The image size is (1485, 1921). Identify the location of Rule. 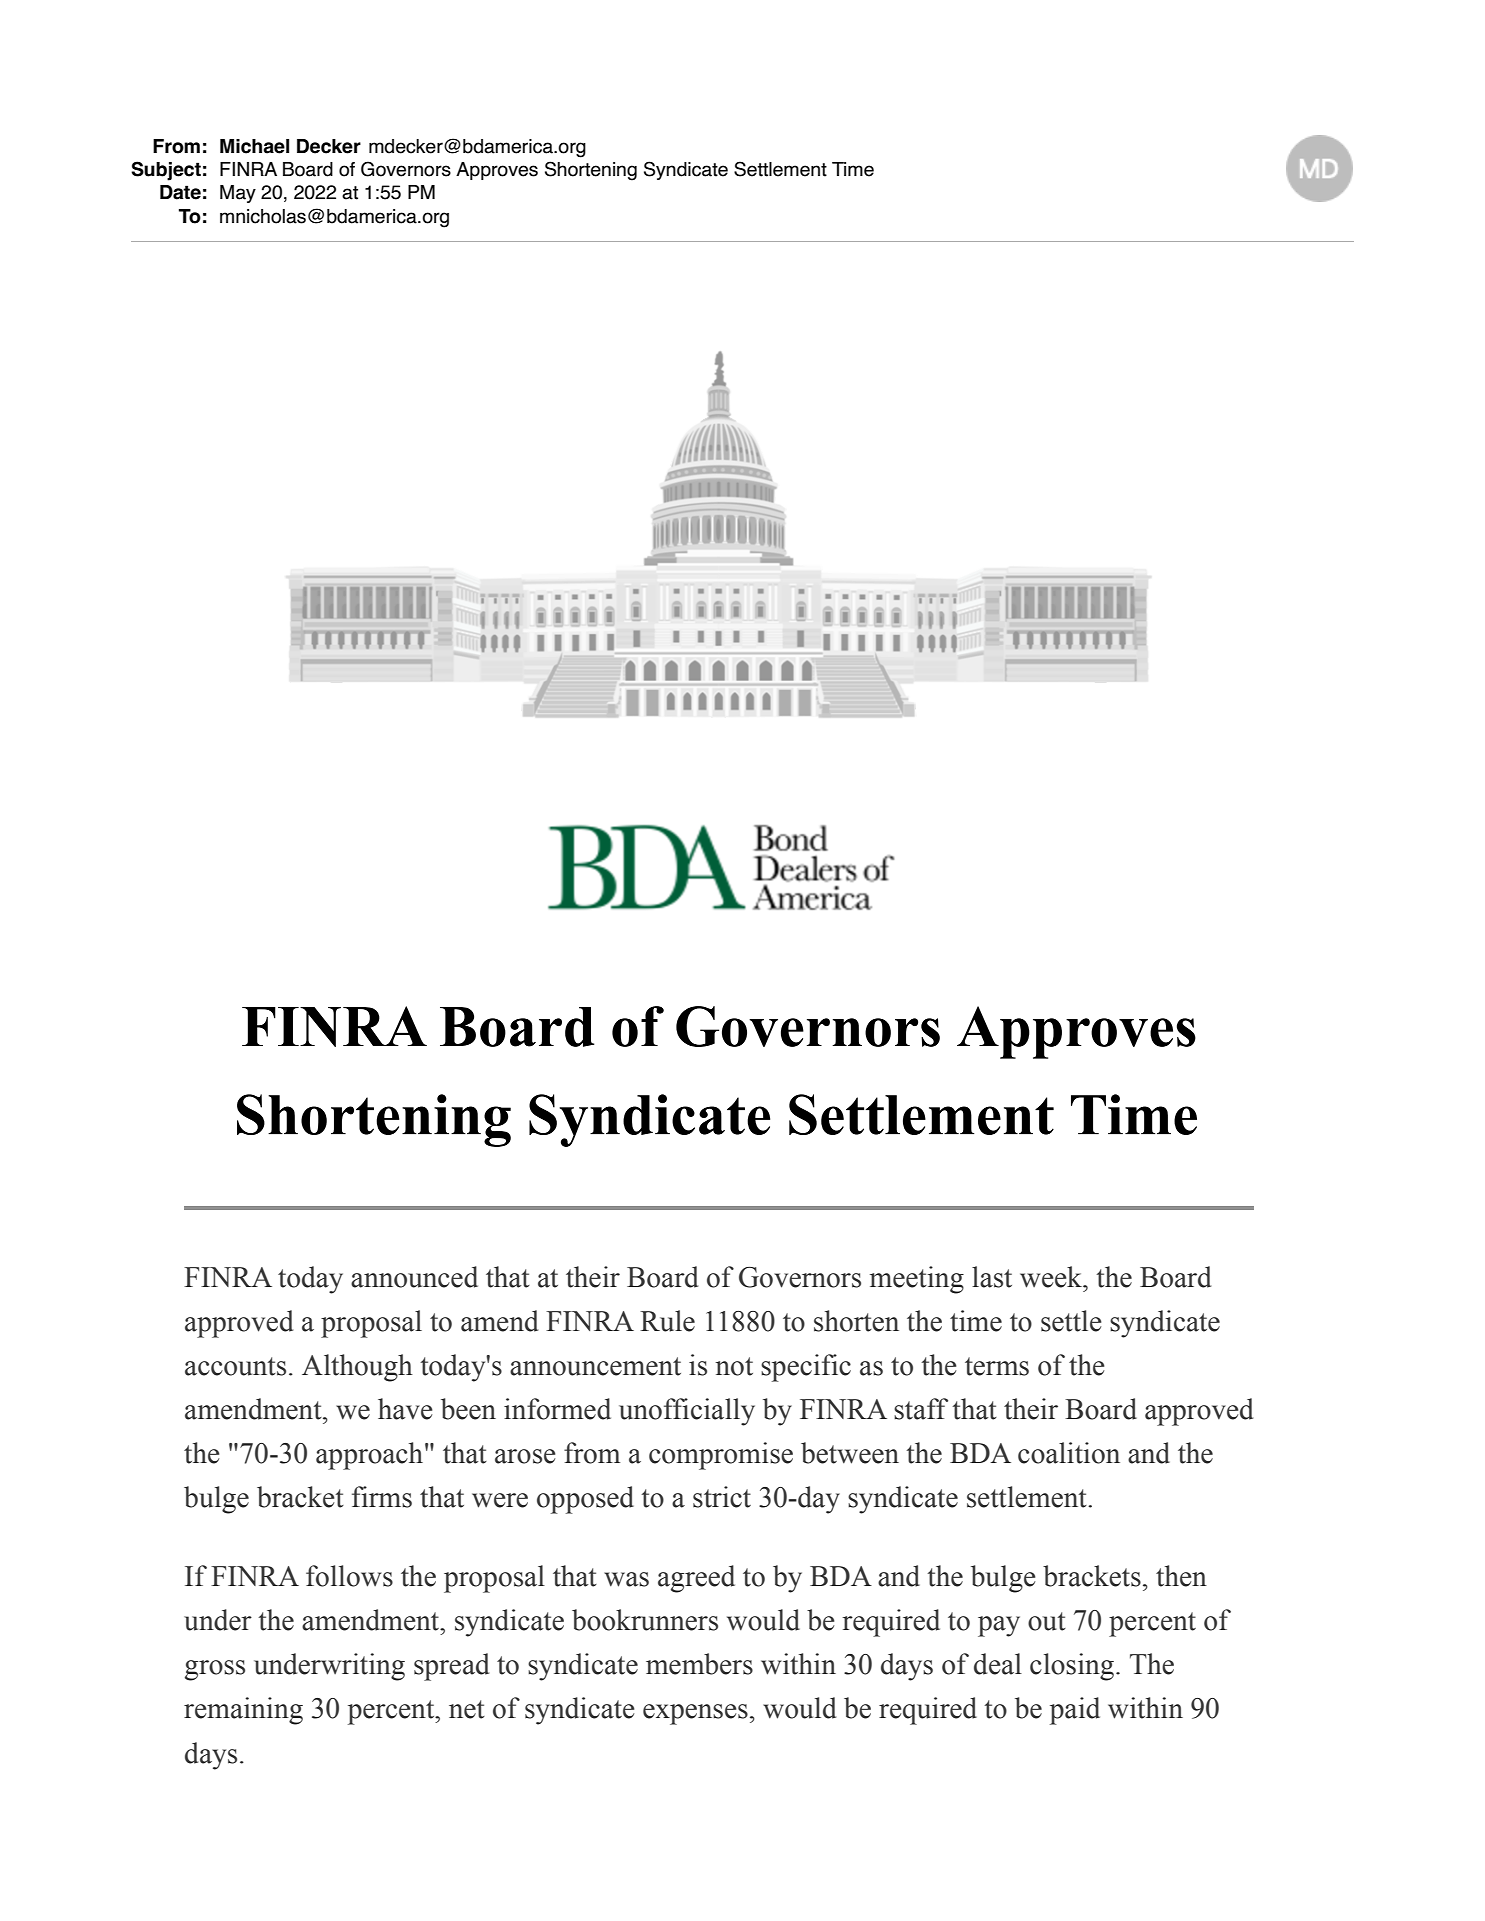
(667, 1321).
